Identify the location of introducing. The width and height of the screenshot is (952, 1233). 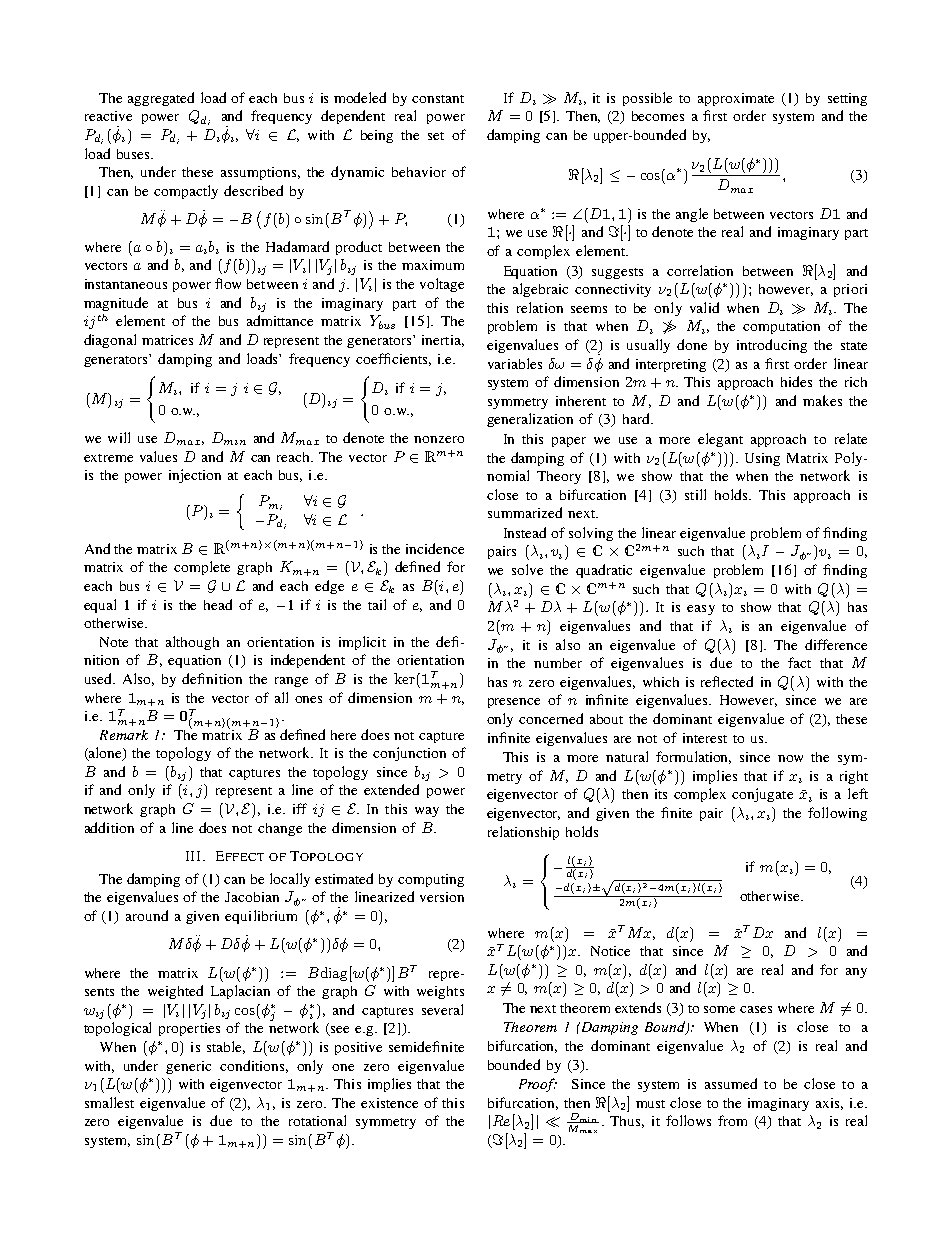
(772, 346).
